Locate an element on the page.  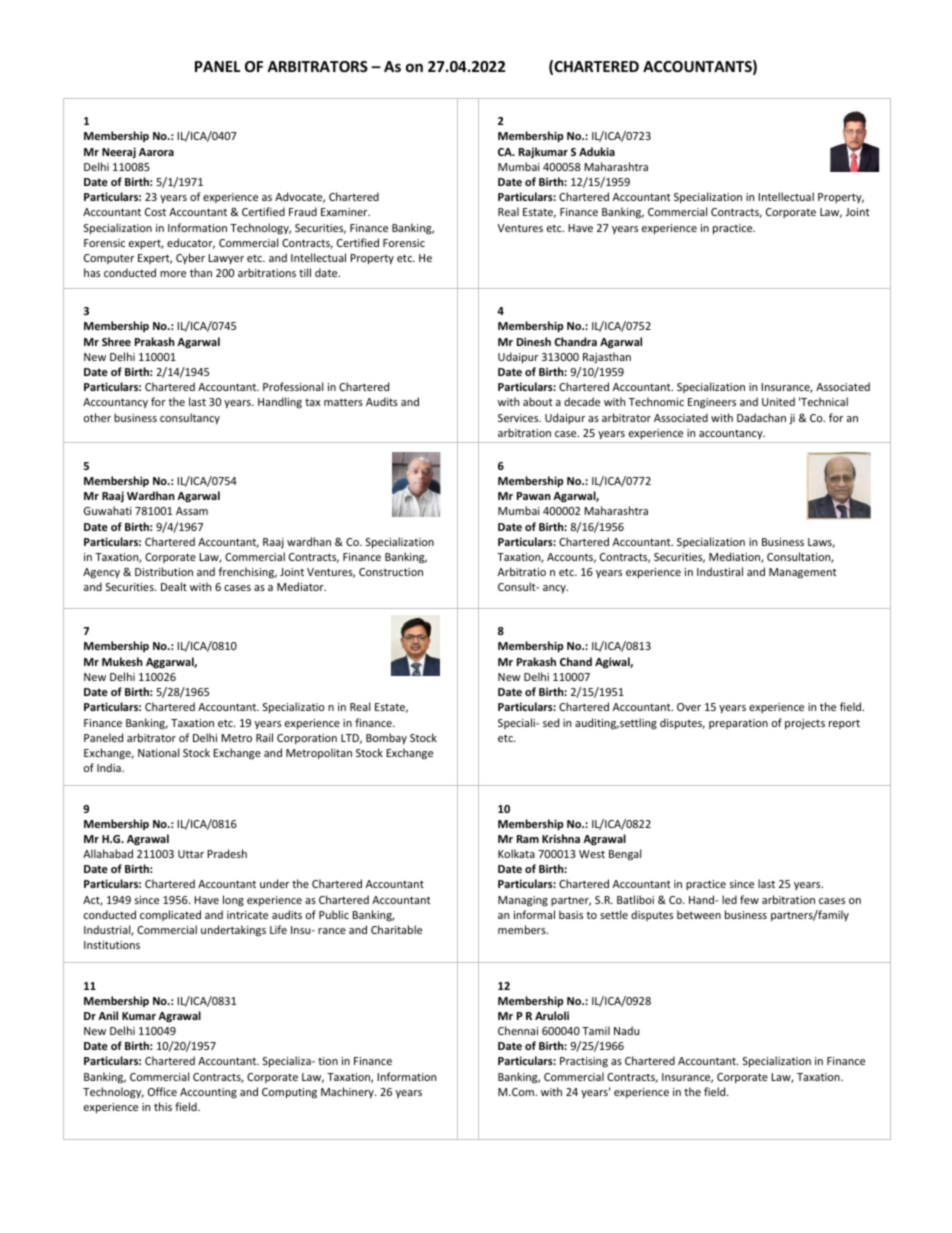
Fraud is located at coordinates (303, 211).
